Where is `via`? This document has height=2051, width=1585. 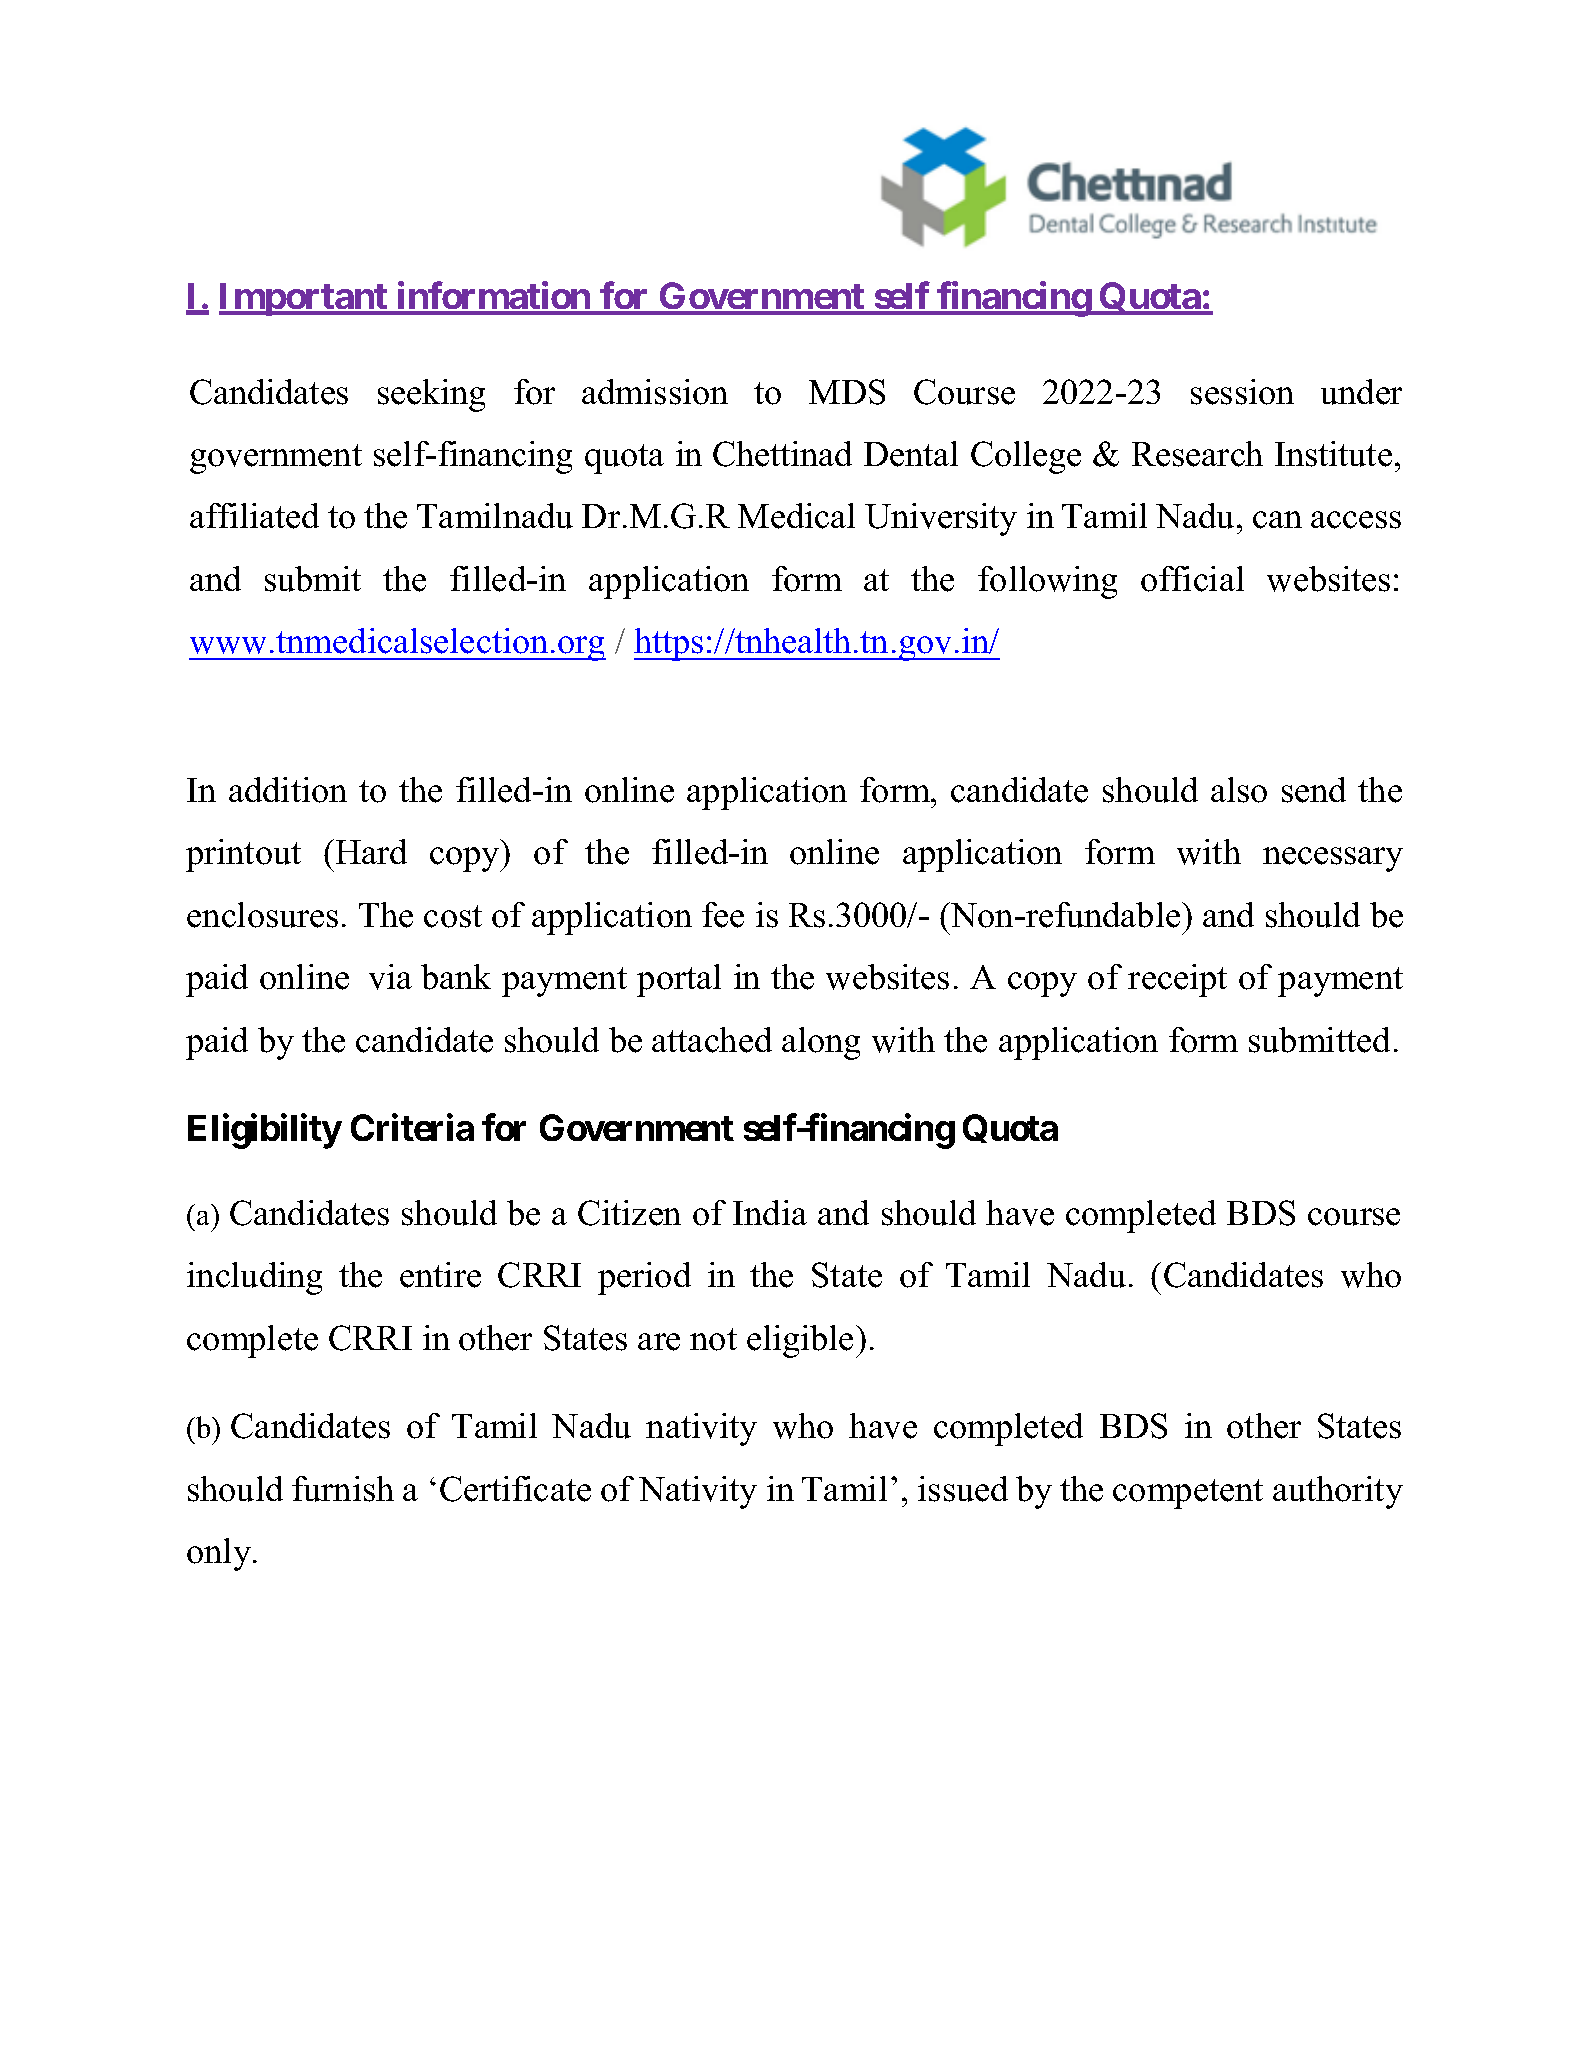 via is located at coordinates (390, 977).
